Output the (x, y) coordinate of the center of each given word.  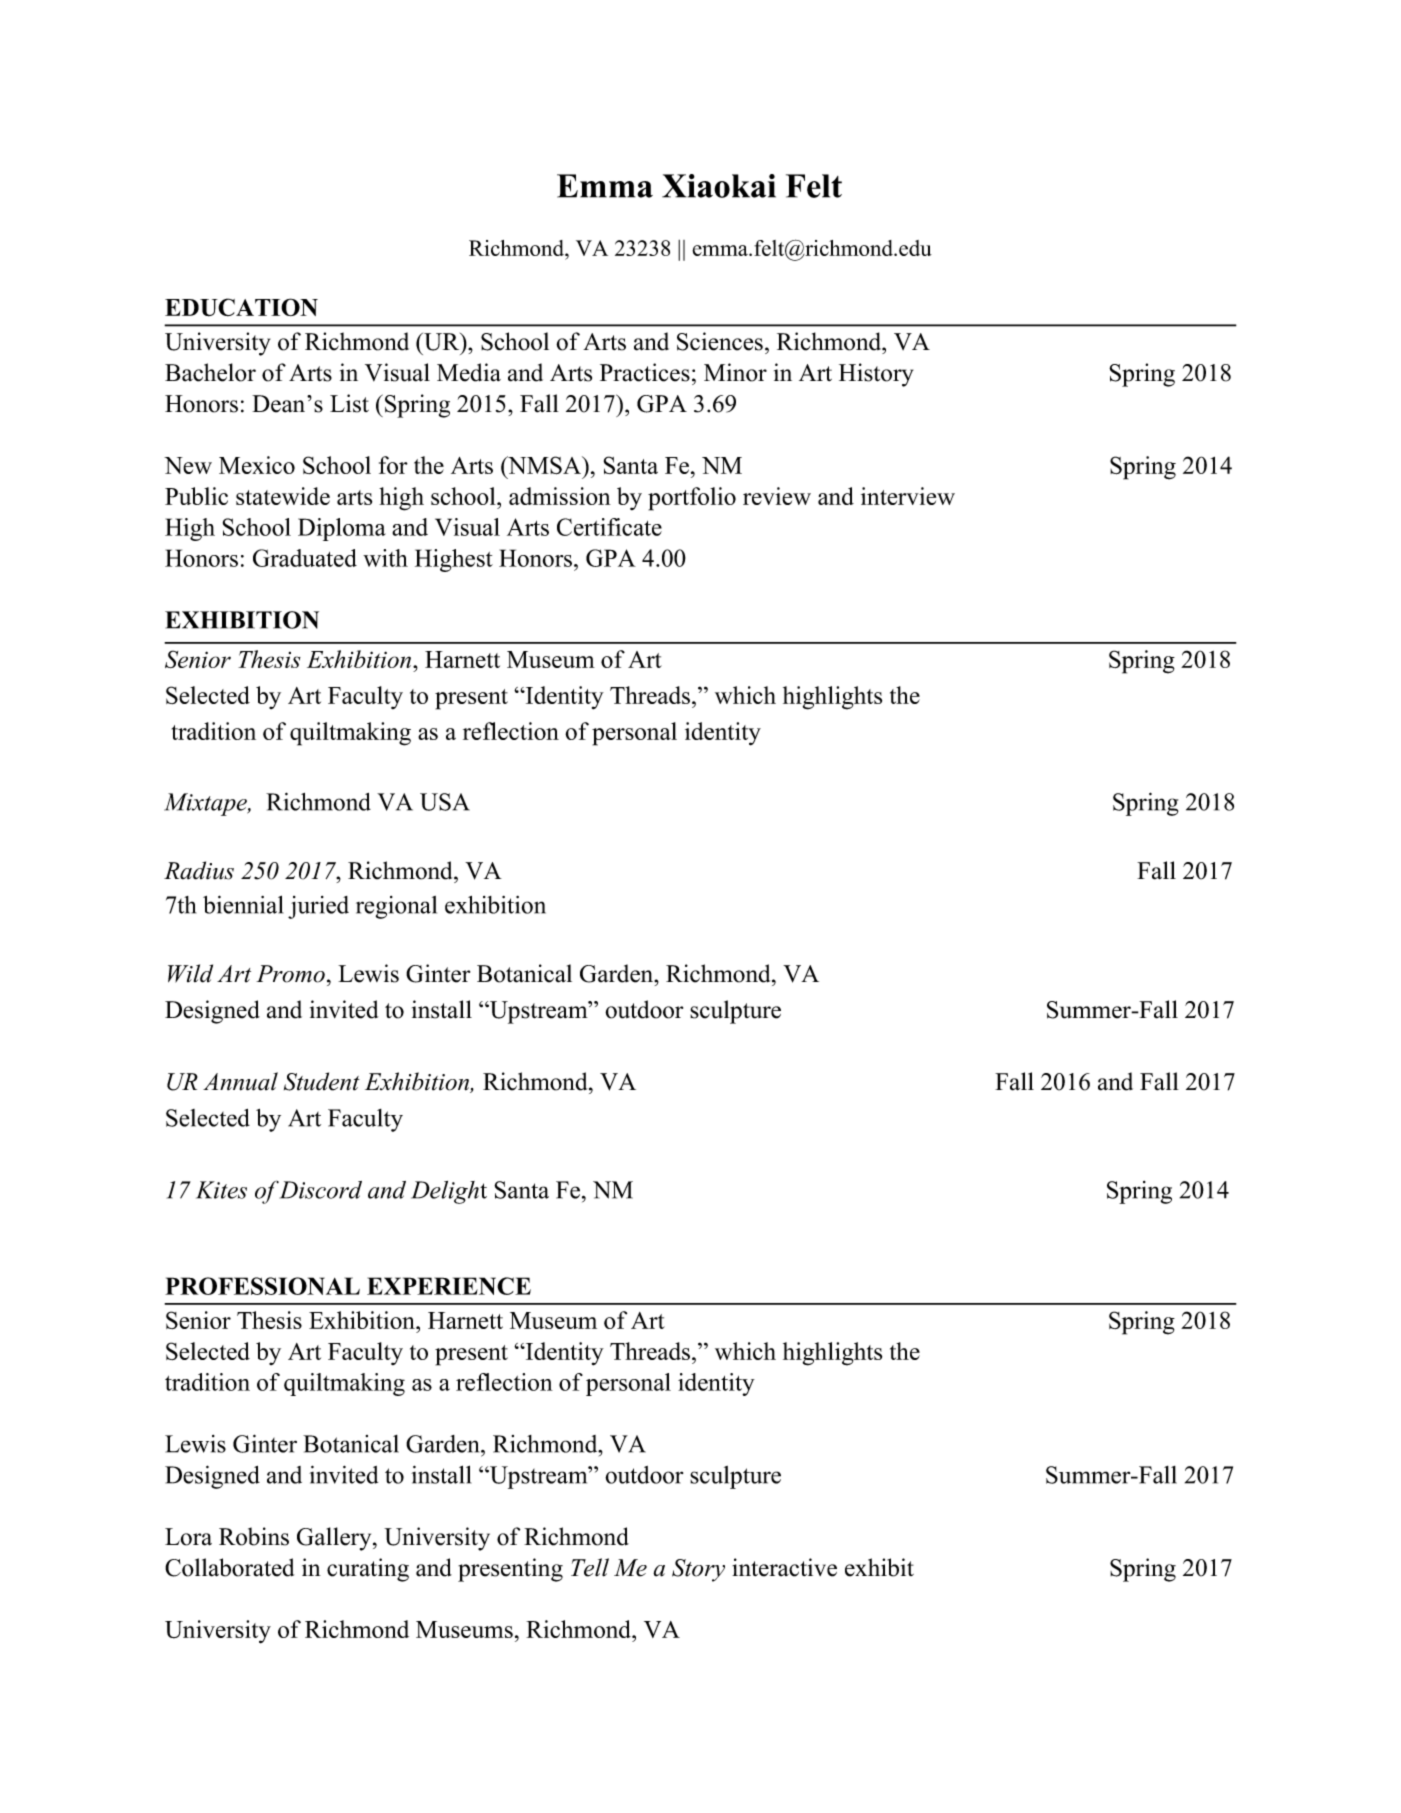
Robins (254, 1536)
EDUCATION (241, 307)
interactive (784, 1567)
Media (469, 372)
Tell (590, 1567)
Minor (735, 372)
